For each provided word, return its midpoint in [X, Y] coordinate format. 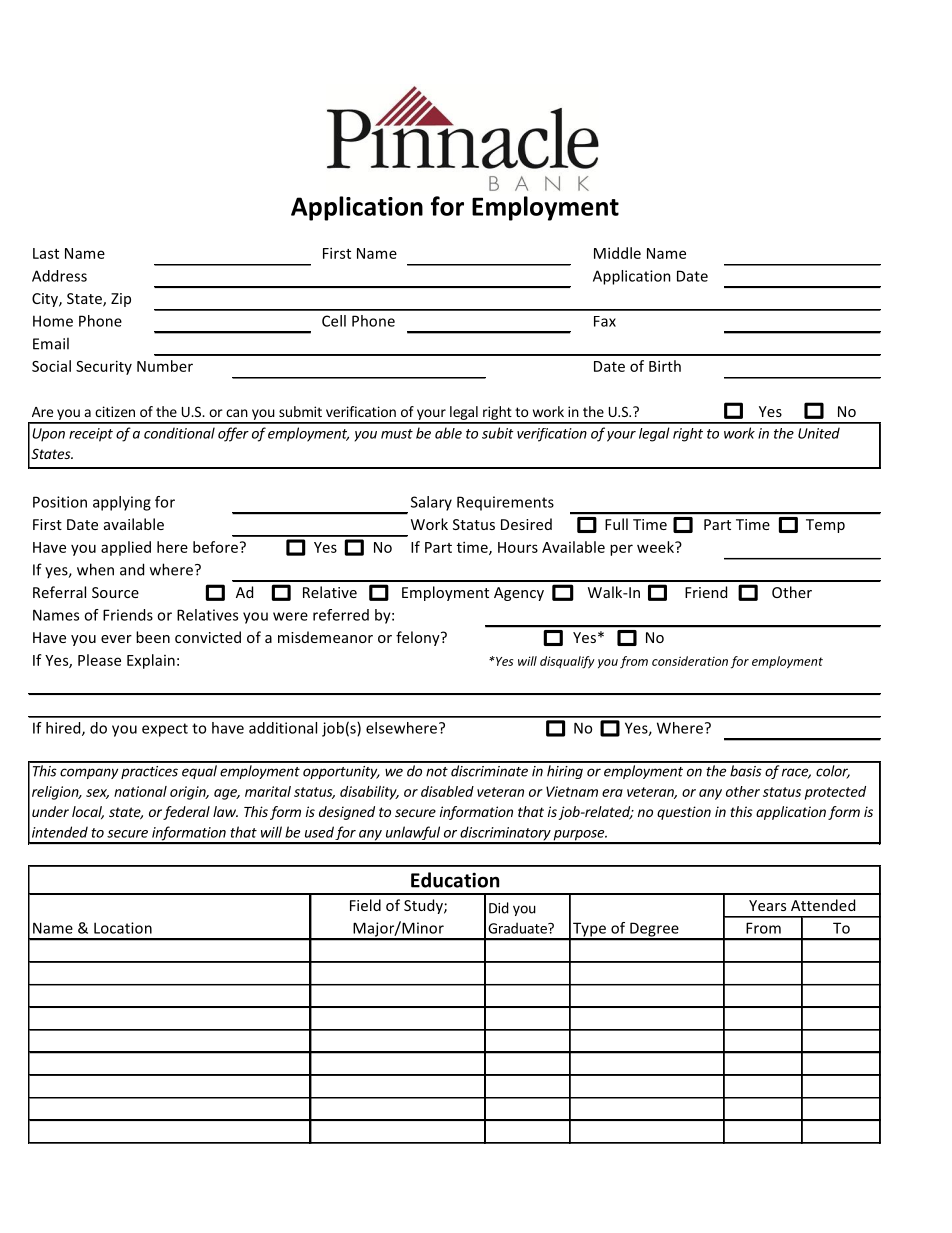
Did [499, 908]
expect [165, 730]
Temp [825, 526]
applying [122, 503]
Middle [617, 253]
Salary [431, 503]
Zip [121, 300]
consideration [690, 661]
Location [123, 928]
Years [767, 905]
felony [419, 638]
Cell [334, 321]
